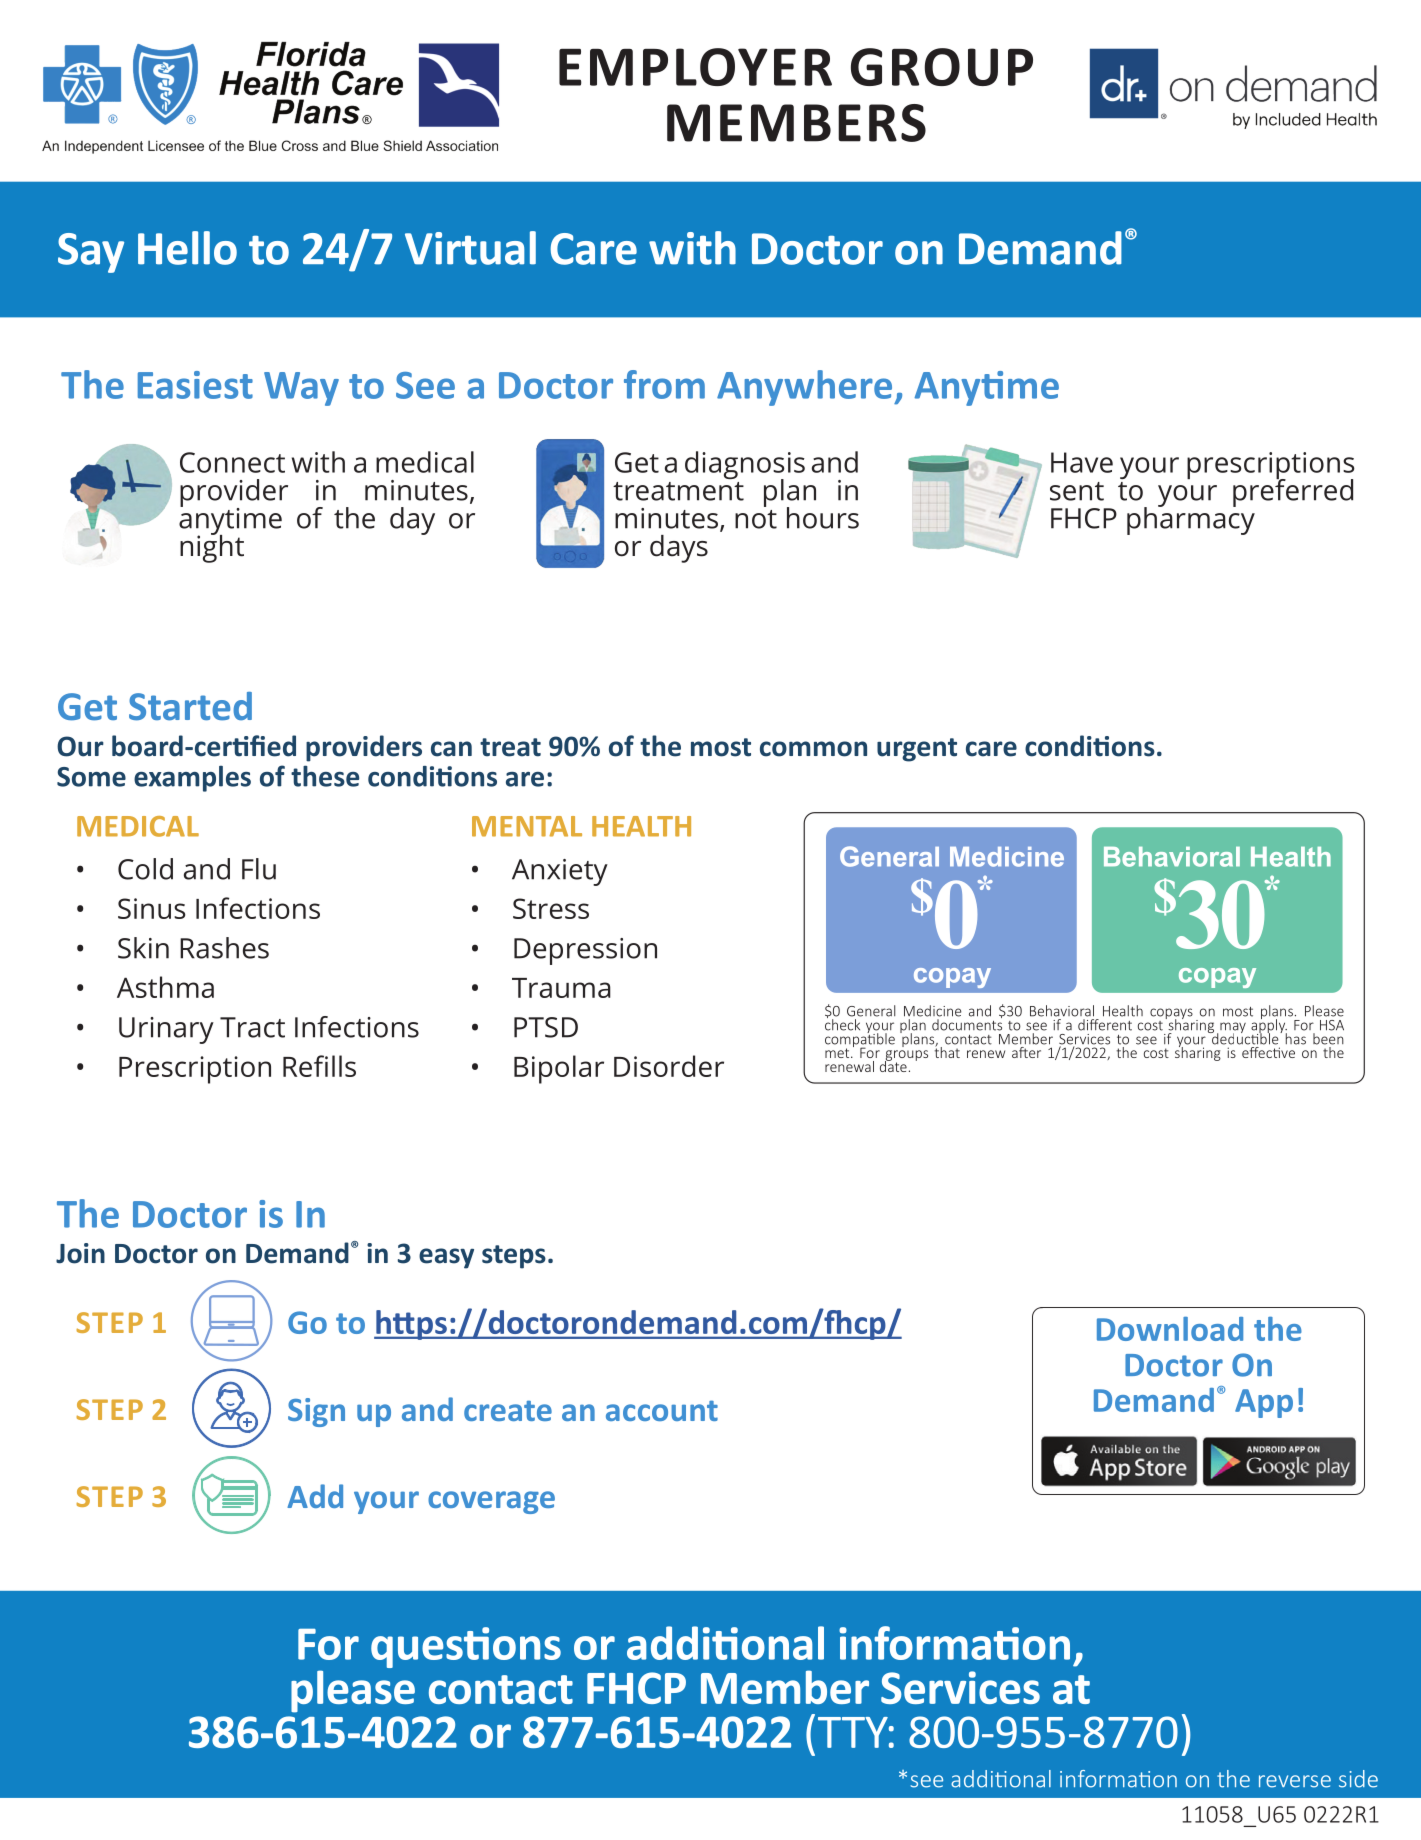  Describe the element at coordinates (585, 951) in the page. I see `Depression` at that location.
